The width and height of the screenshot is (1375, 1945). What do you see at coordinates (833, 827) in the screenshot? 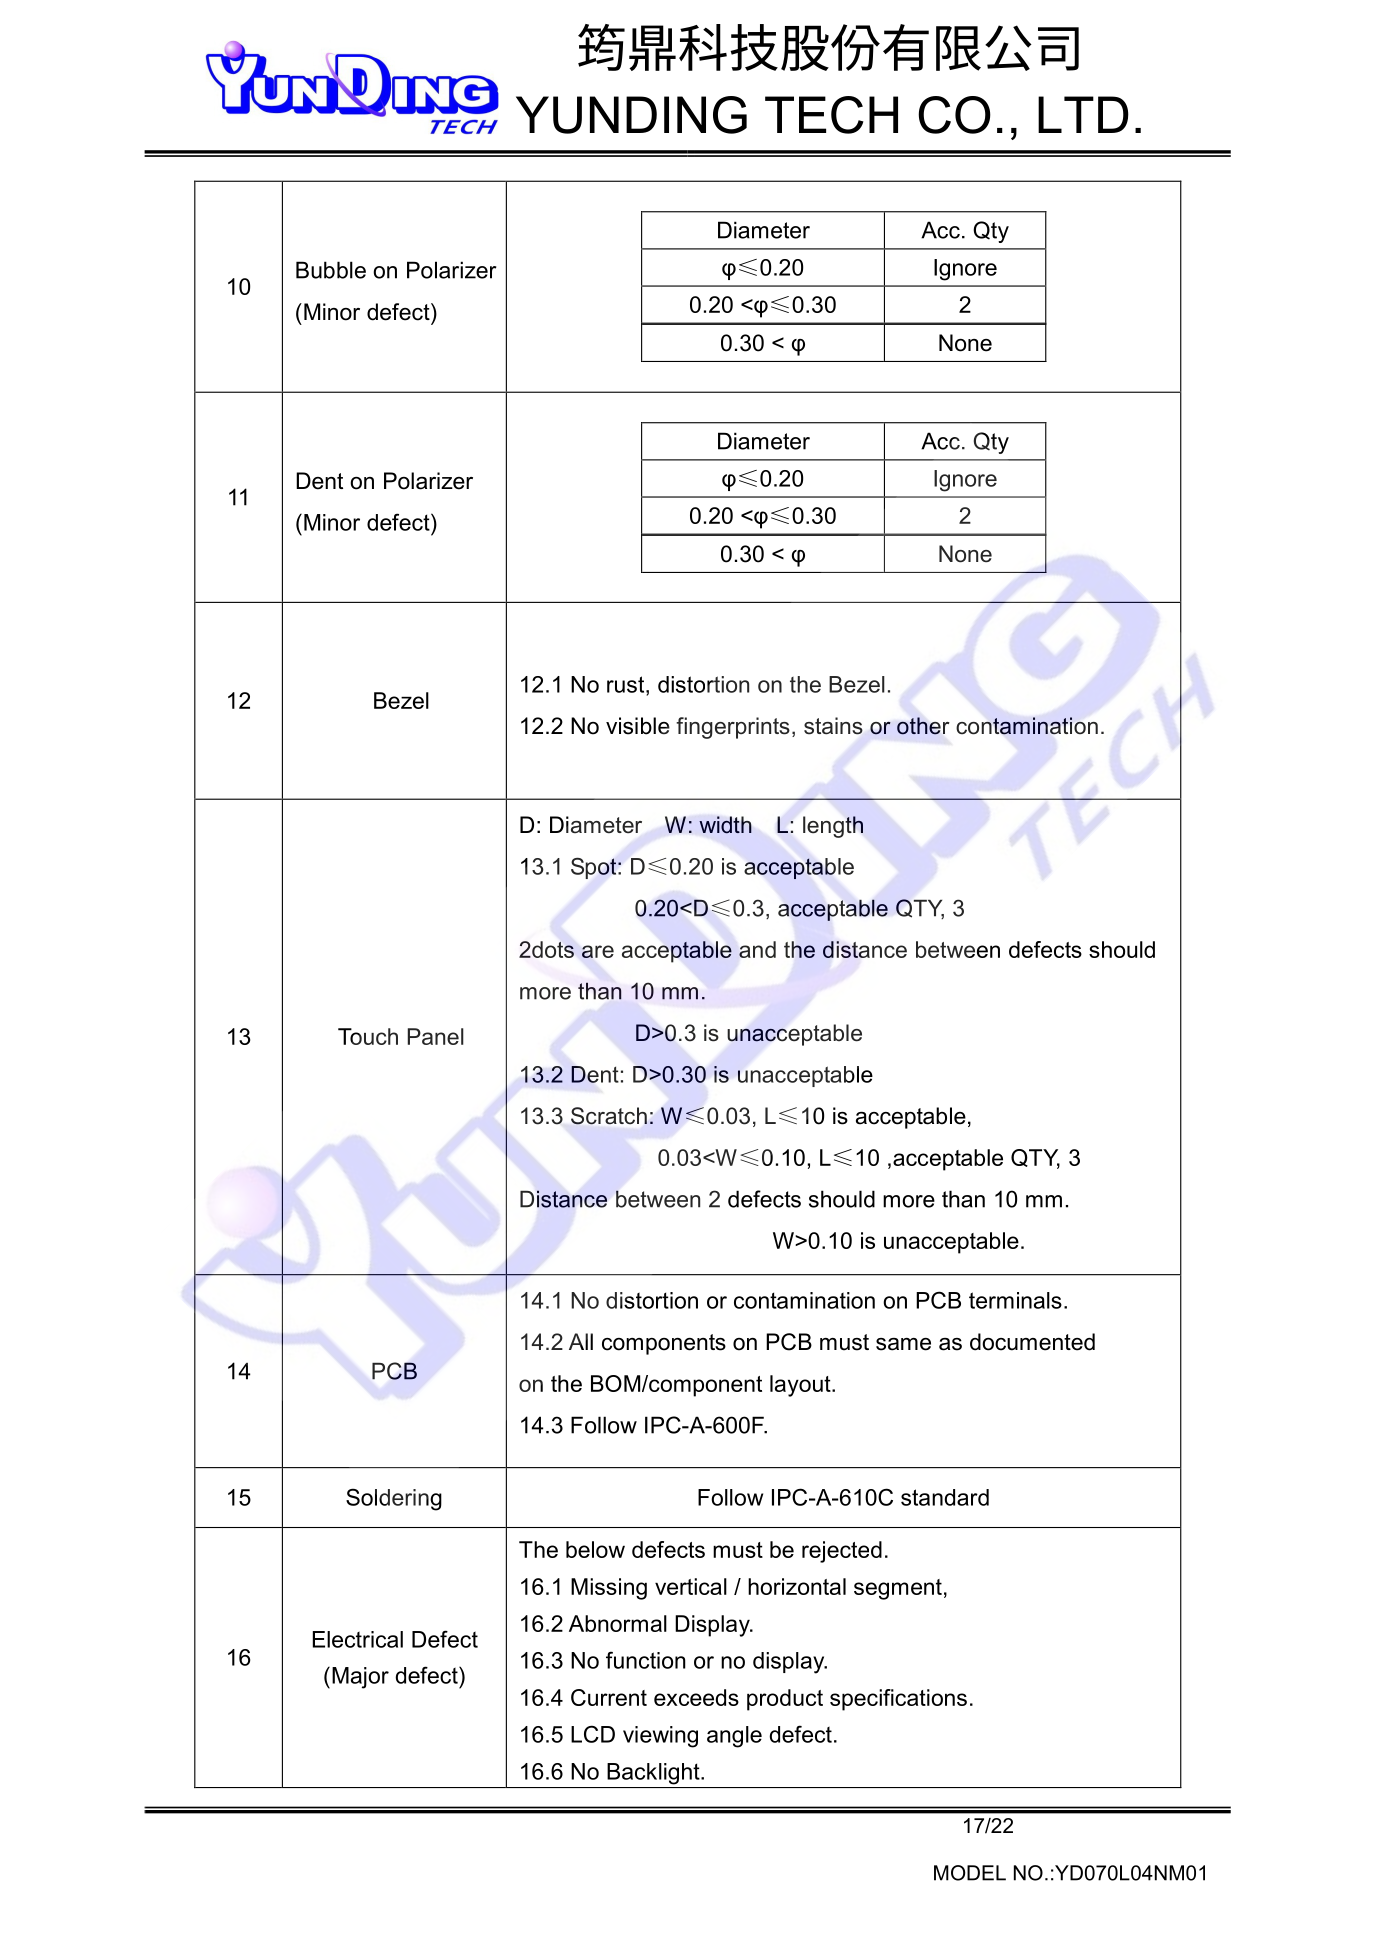
I see `length` at bounding box center [833, 827].
